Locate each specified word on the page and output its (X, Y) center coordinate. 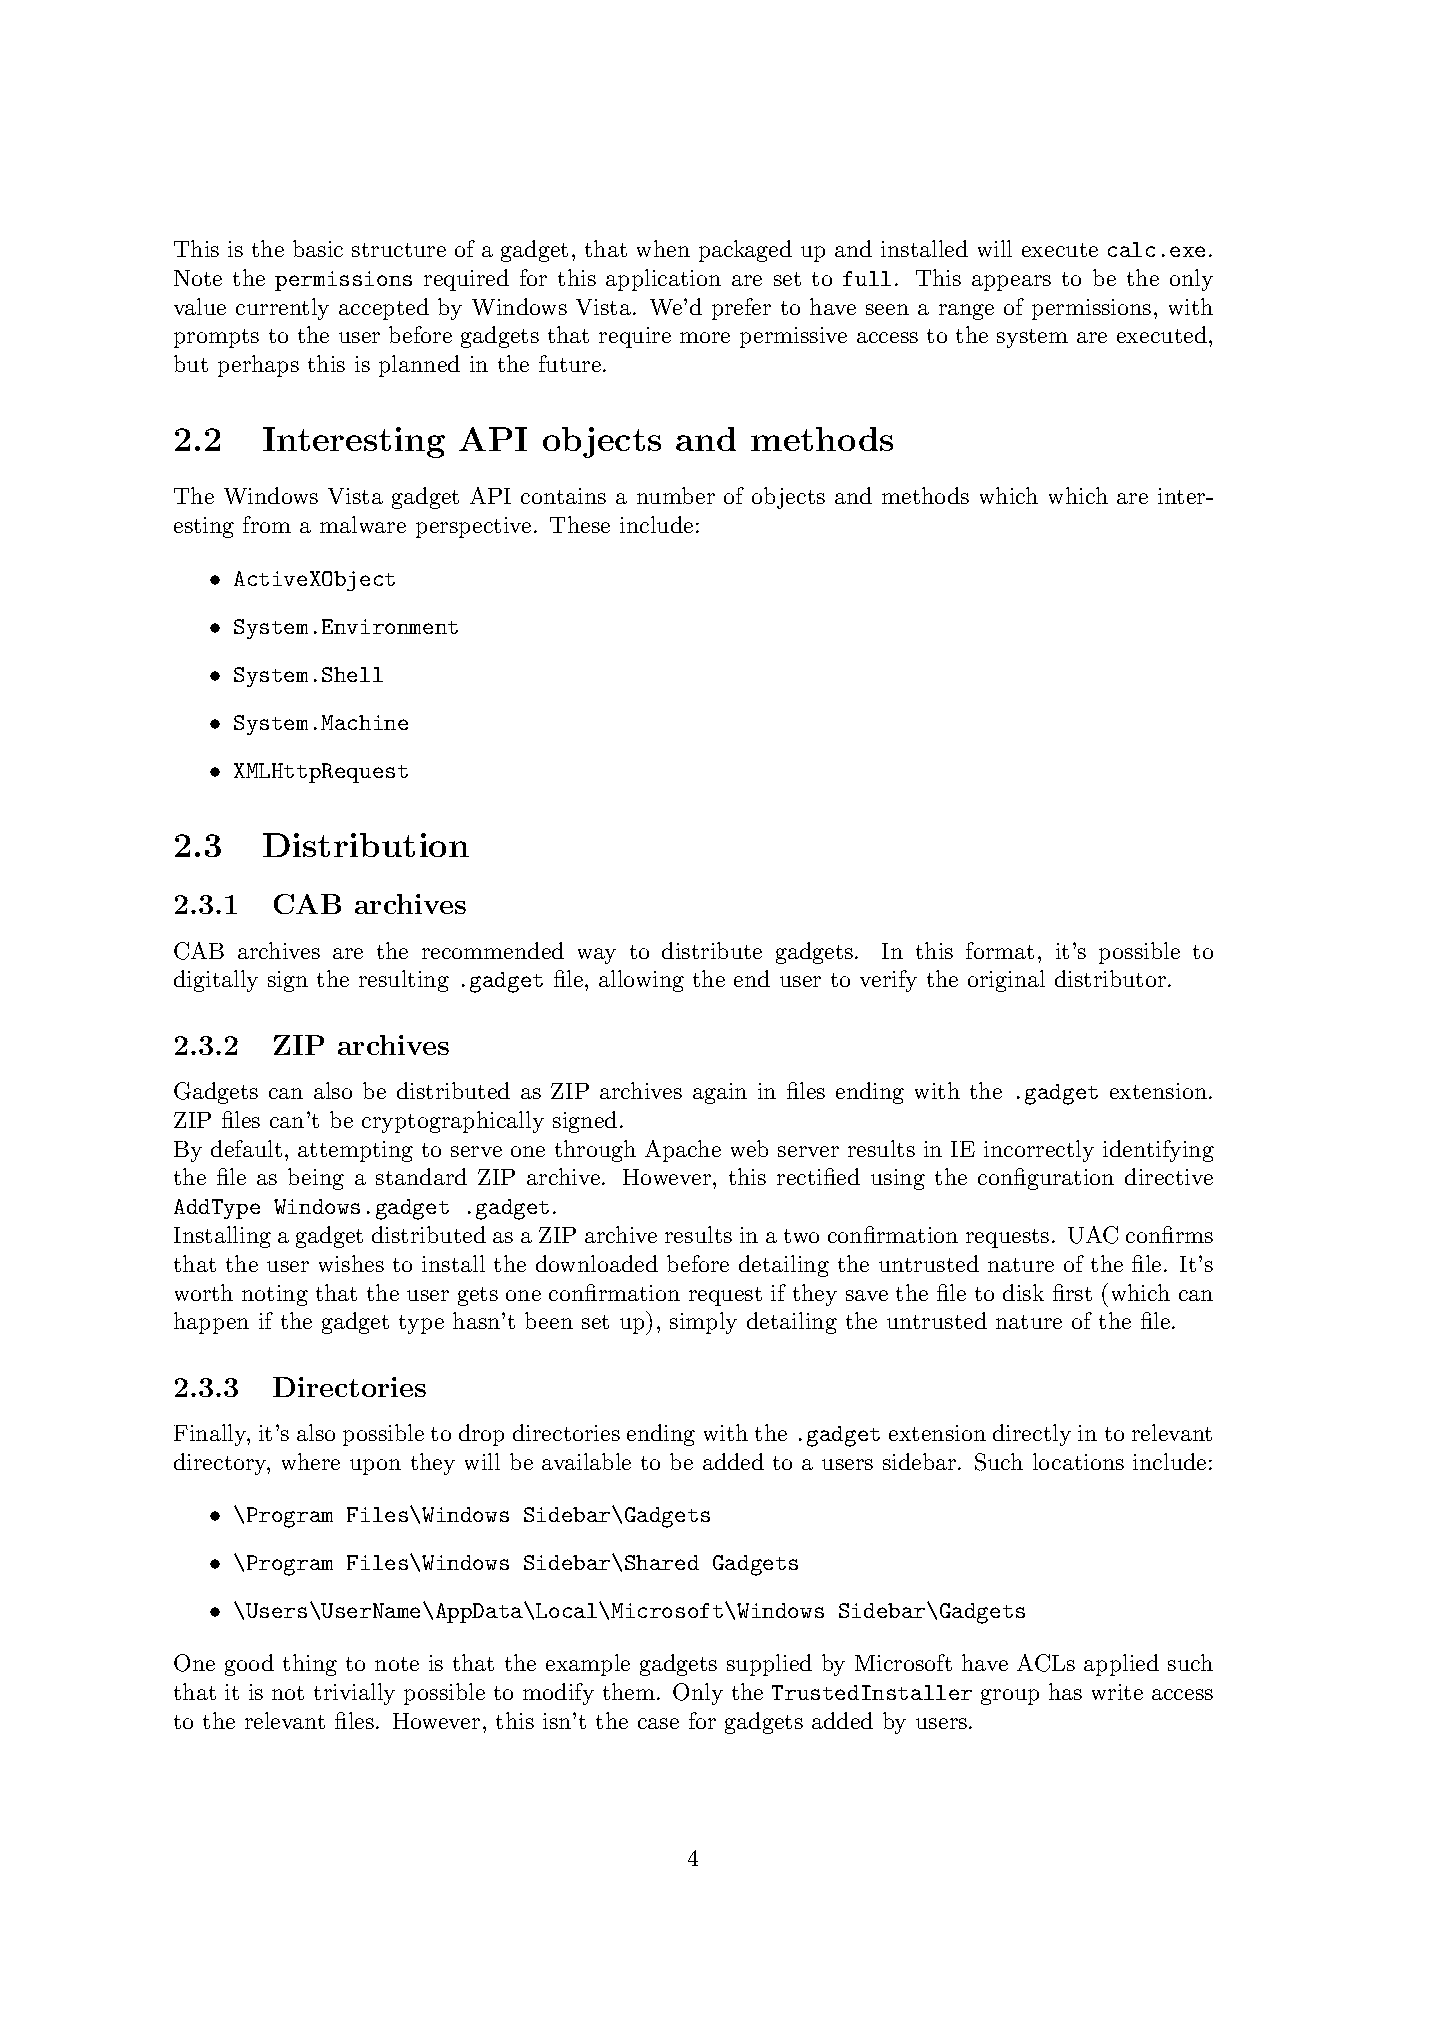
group (1010, 1697)
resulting (404, 981)
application (663, 280)
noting (275, 1295)
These (580, 524)
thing (310, 1665)
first (1072, 1292)
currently (282, 309)
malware (363, 524)
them (629, 1691)
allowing (641, 981)
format (1000, 950)
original (1006, 981)
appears (1011, 283)
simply (703, 1323)
